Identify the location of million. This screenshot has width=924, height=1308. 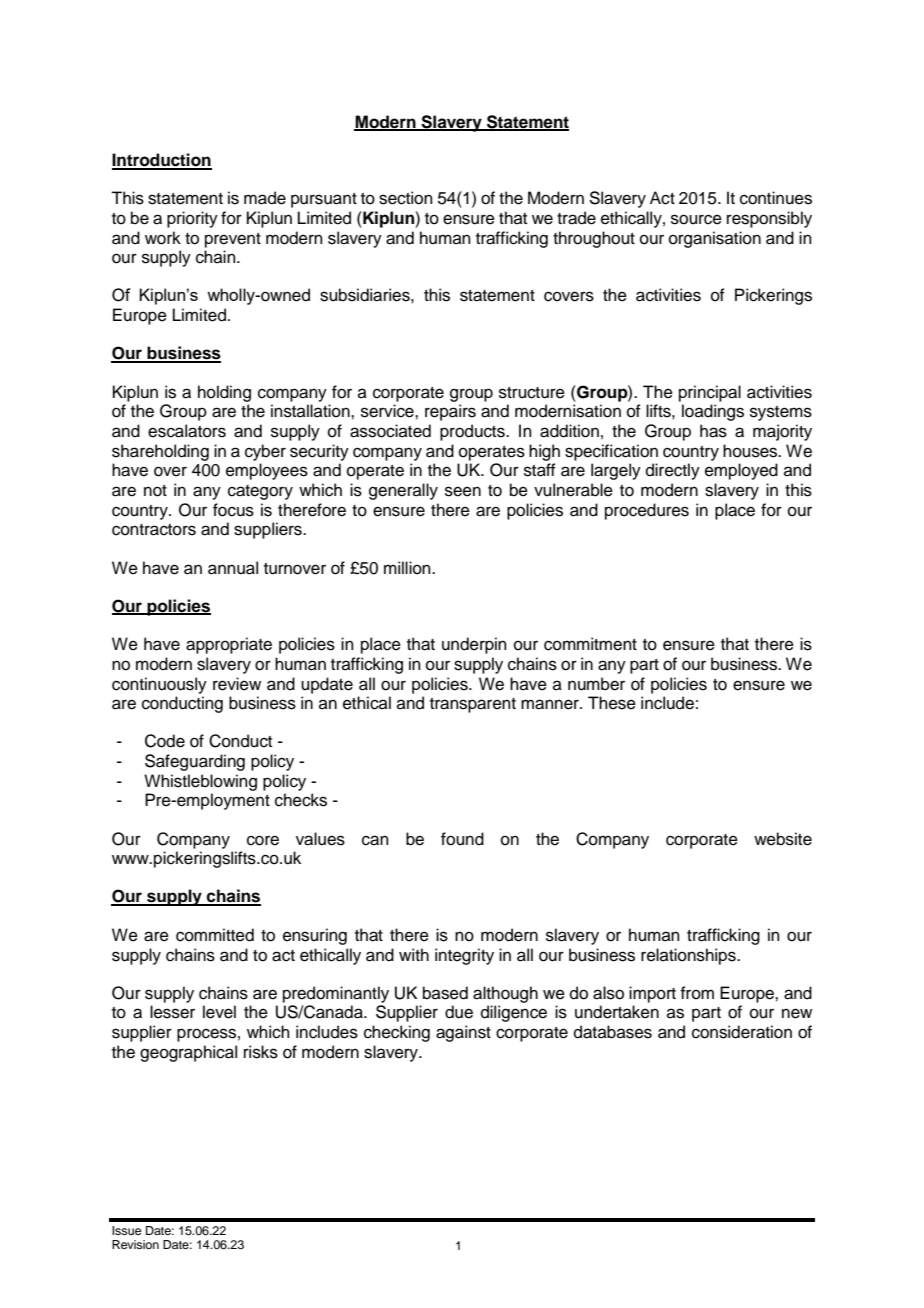
(408, 568).
